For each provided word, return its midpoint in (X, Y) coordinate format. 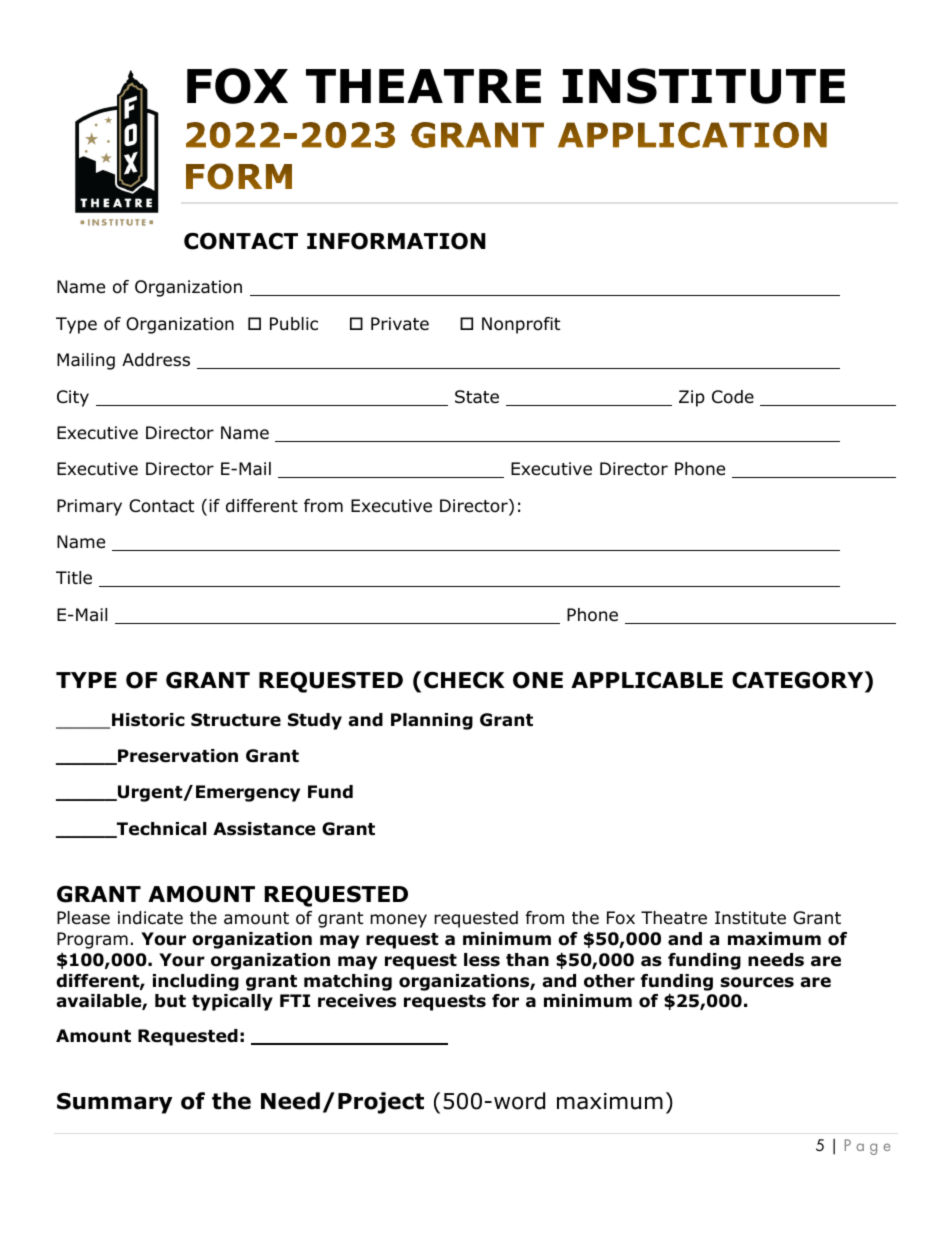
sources (757, 982)
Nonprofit (521, 325)
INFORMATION (396, 241)
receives (357, 1001)
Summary (114, 1103)
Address (156, 360)
